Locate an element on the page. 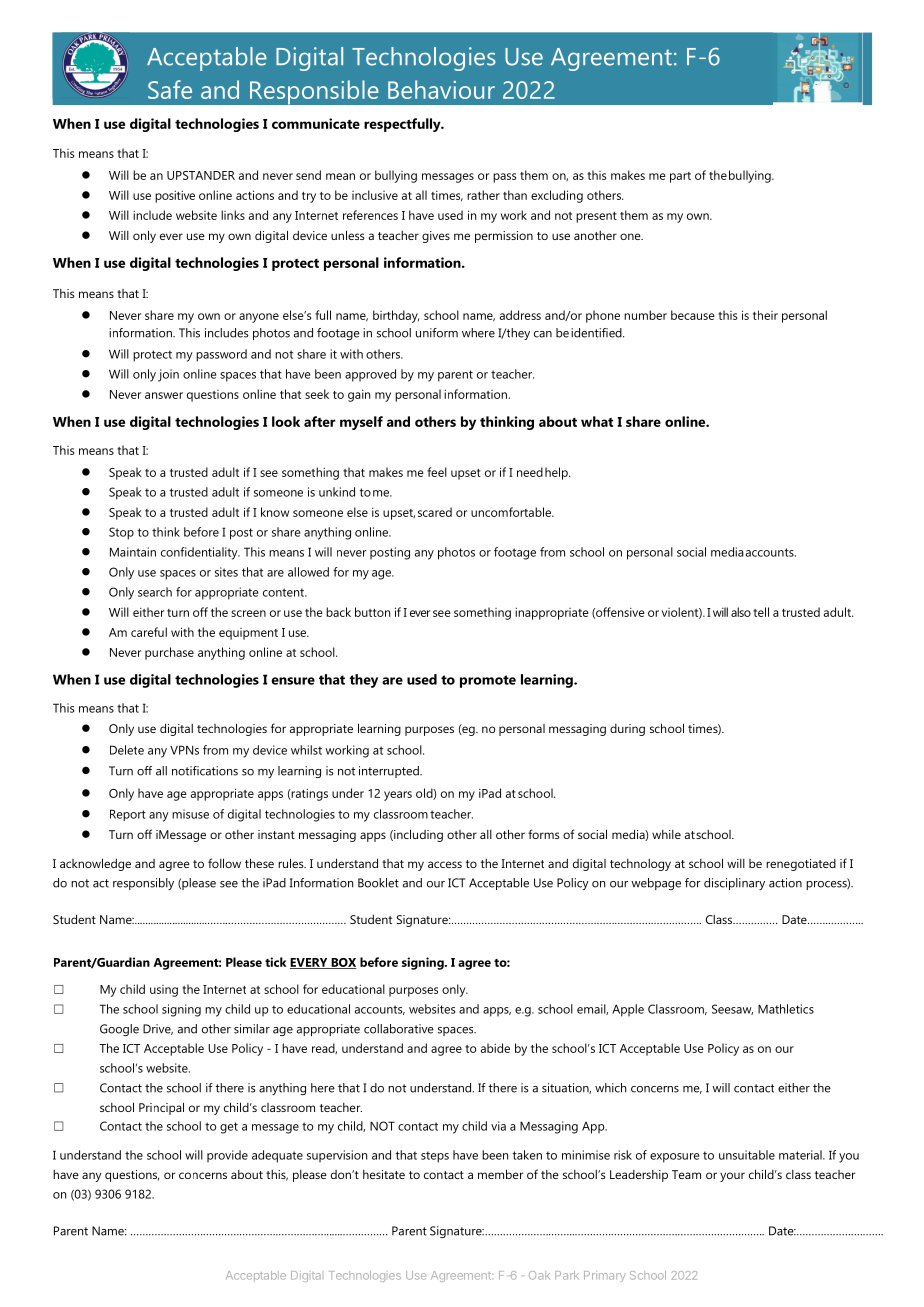  provide is located at coordinates (227, 1156).
